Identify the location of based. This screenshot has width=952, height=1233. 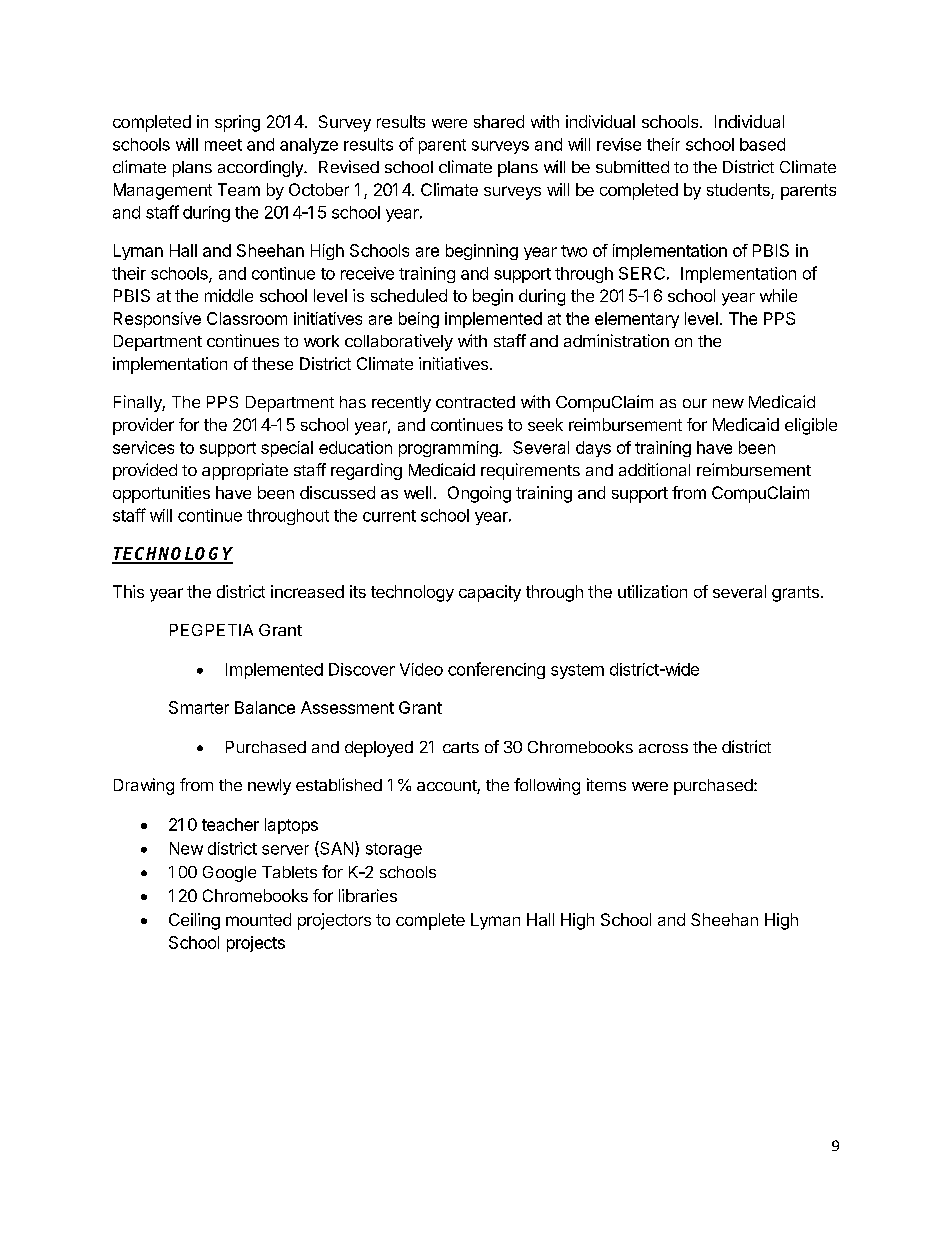
(762, 144).
